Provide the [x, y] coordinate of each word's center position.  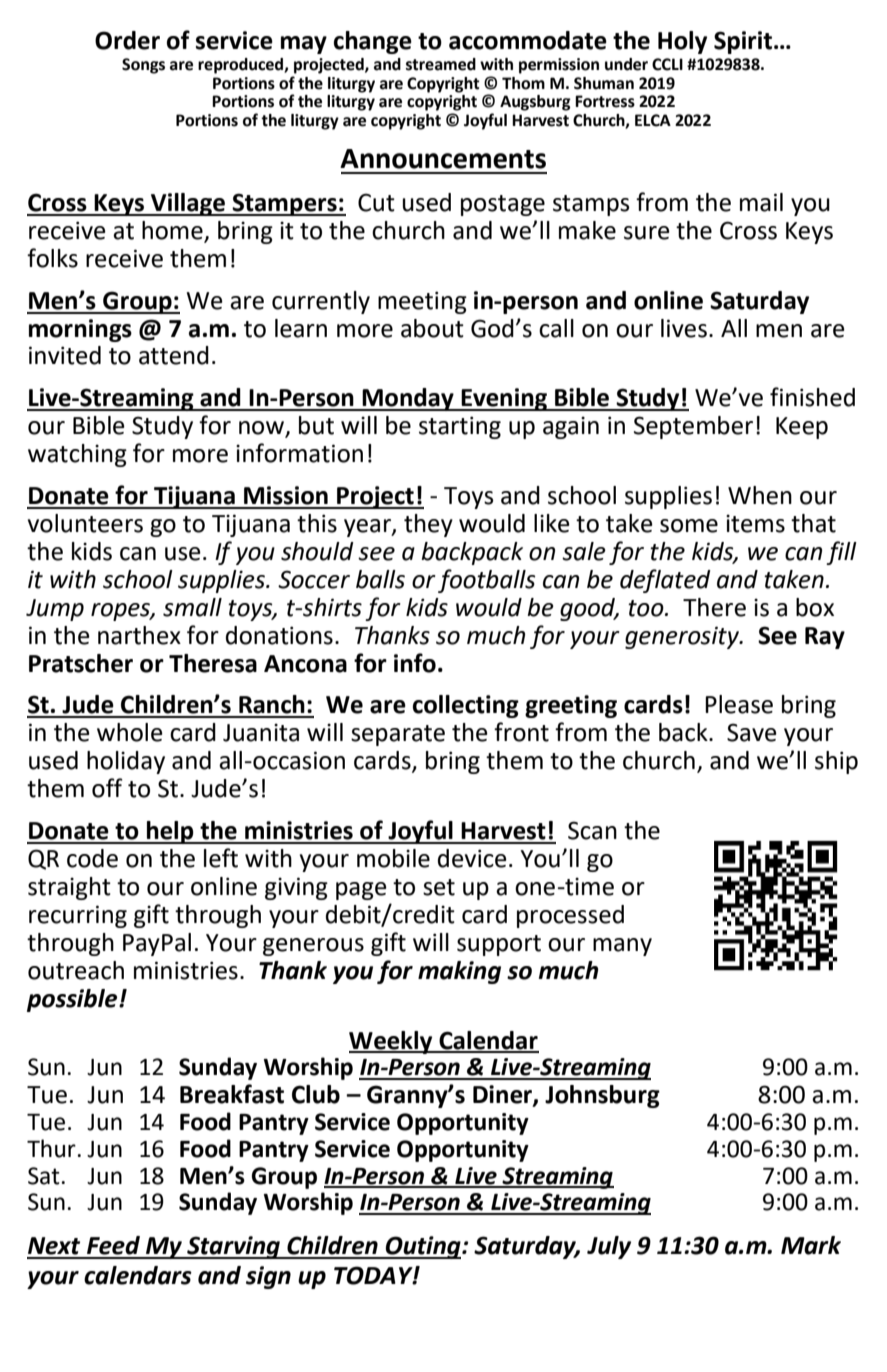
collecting [466, 706]
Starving [233, 1247]
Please [739, 704]
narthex [139, 635]
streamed [441, 64]
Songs [143, 66]
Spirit [743, 42]
